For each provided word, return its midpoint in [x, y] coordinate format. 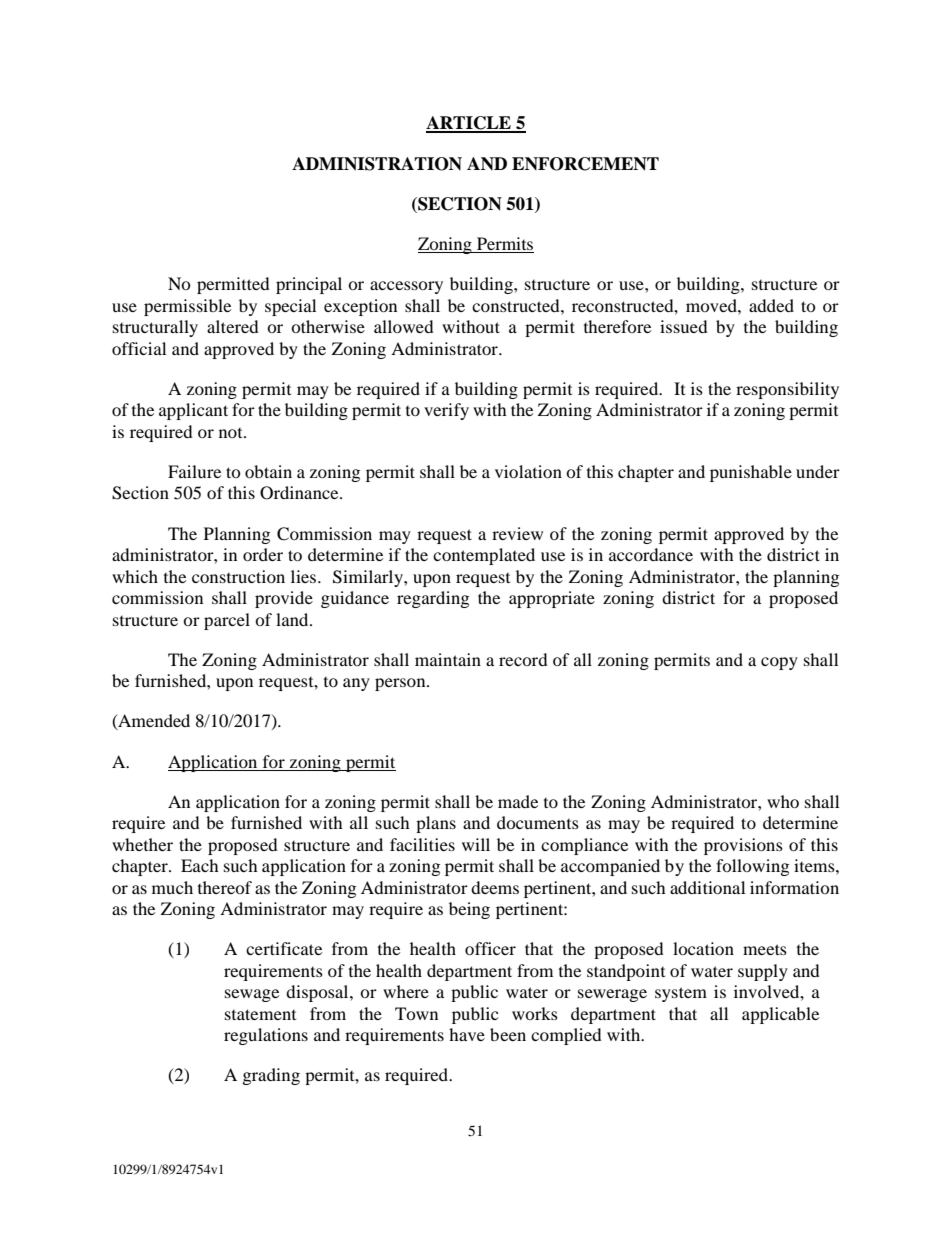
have [467, 1034]
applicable [780, 1015]
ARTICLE [469, 124]
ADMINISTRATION [377, 164]
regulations [266, 1036]
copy [779, 663]
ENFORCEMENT [585, 164]
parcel [227, 621]
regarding [433, 599]
